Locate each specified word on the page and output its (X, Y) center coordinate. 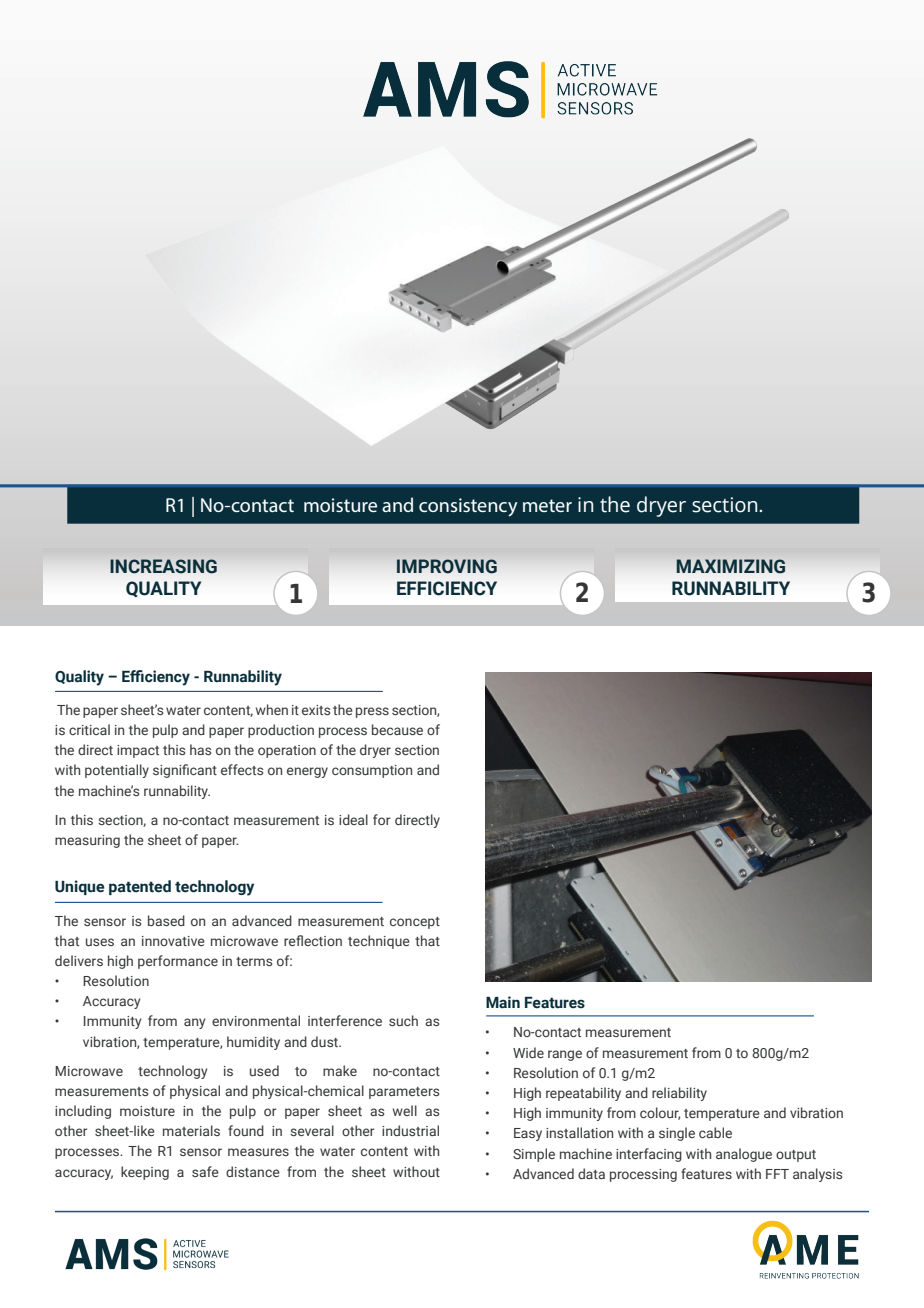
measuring (87, 841)
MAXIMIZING (730, 566)
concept (415, 923)
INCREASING (163, 566)
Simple (534, 1155)
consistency (468, 507)
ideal (353, 819)
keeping (145, 1173)
